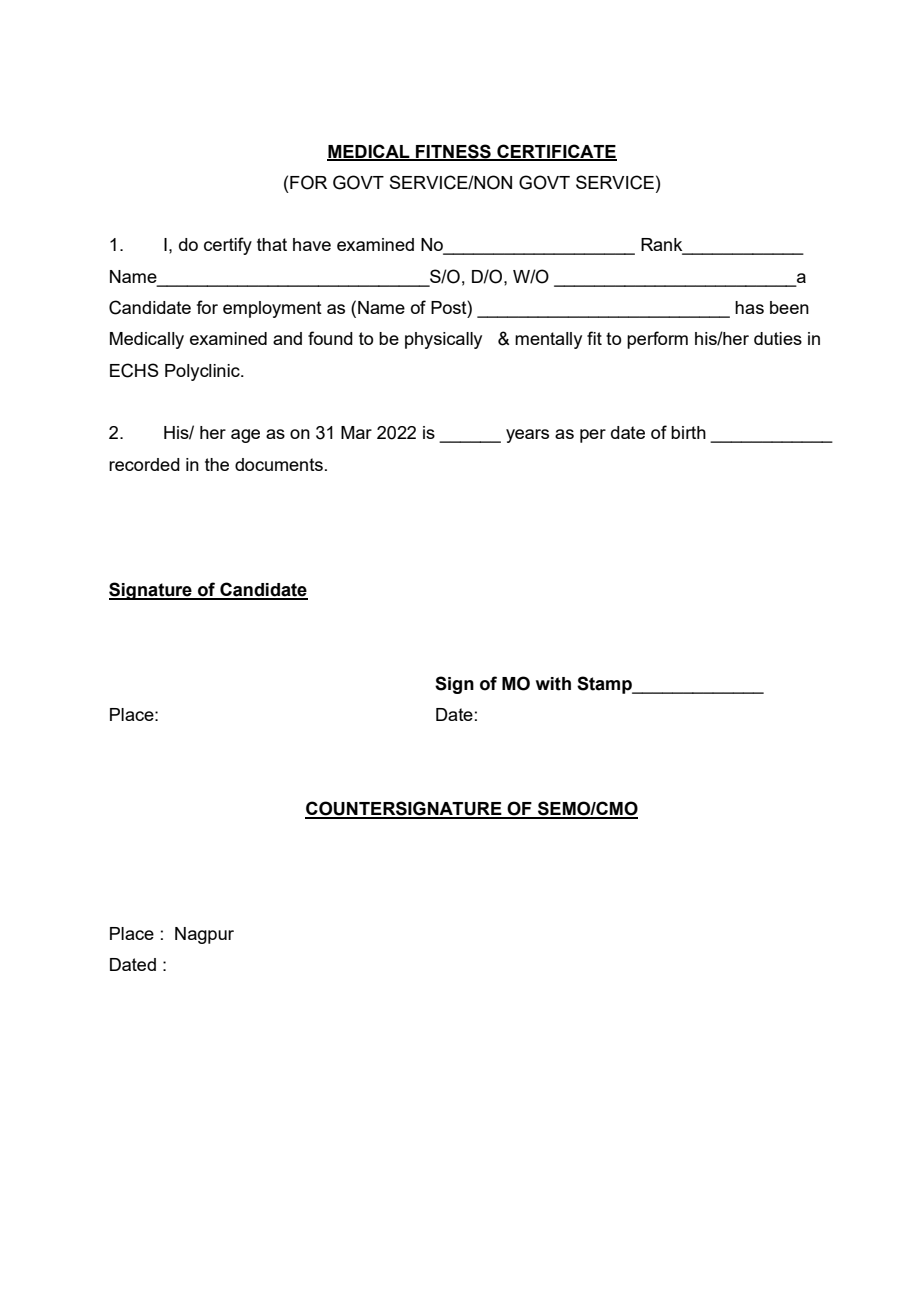 The width and height of the screenshot is (924, 1308). What do you see at coordinates (217, 464) in the screenshot?
I see `the` at bounding box center [217, 464].
